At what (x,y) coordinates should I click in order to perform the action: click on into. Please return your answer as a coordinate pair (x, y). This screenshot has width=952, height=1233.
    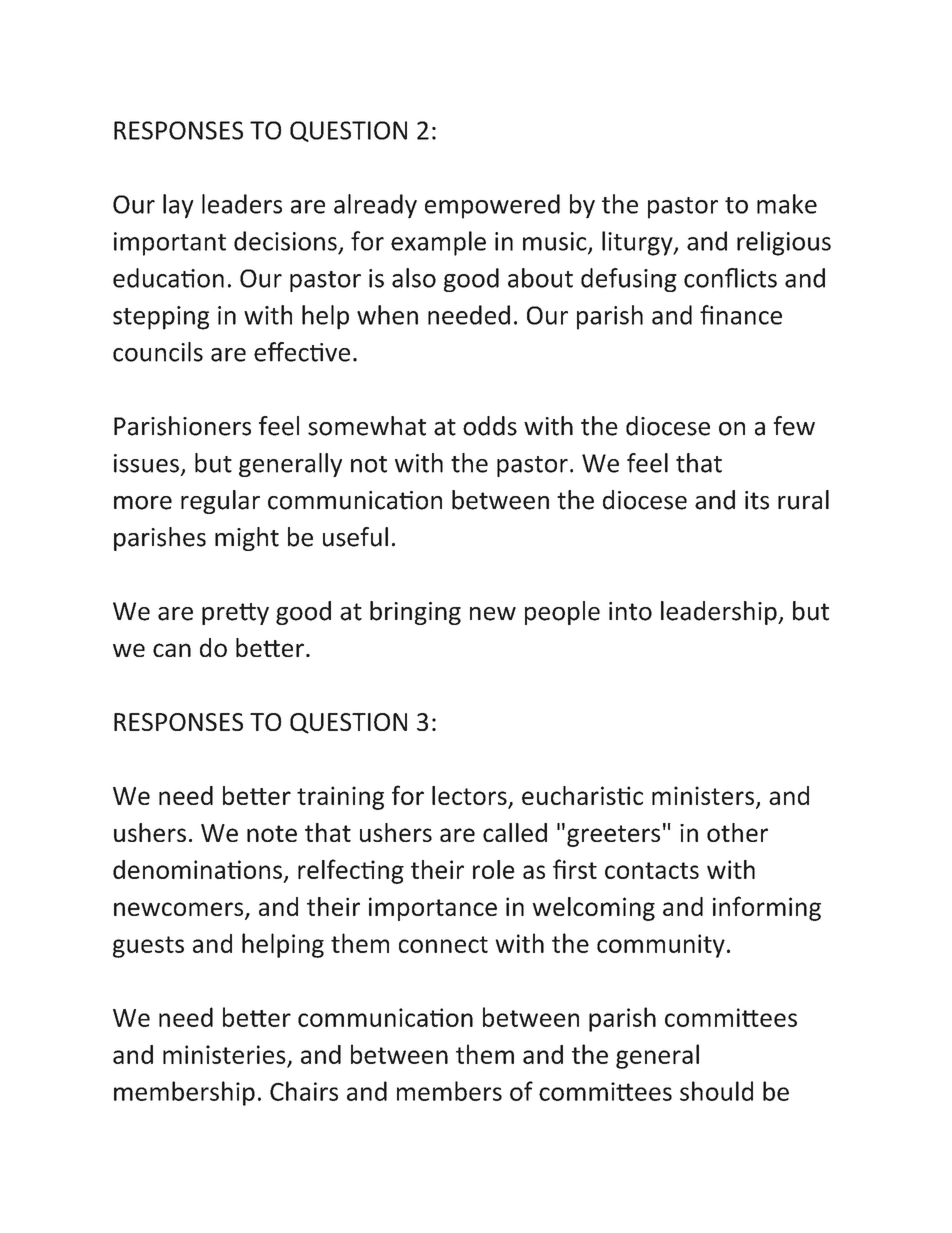
    Looking at the image, I should click on (630, 611).
